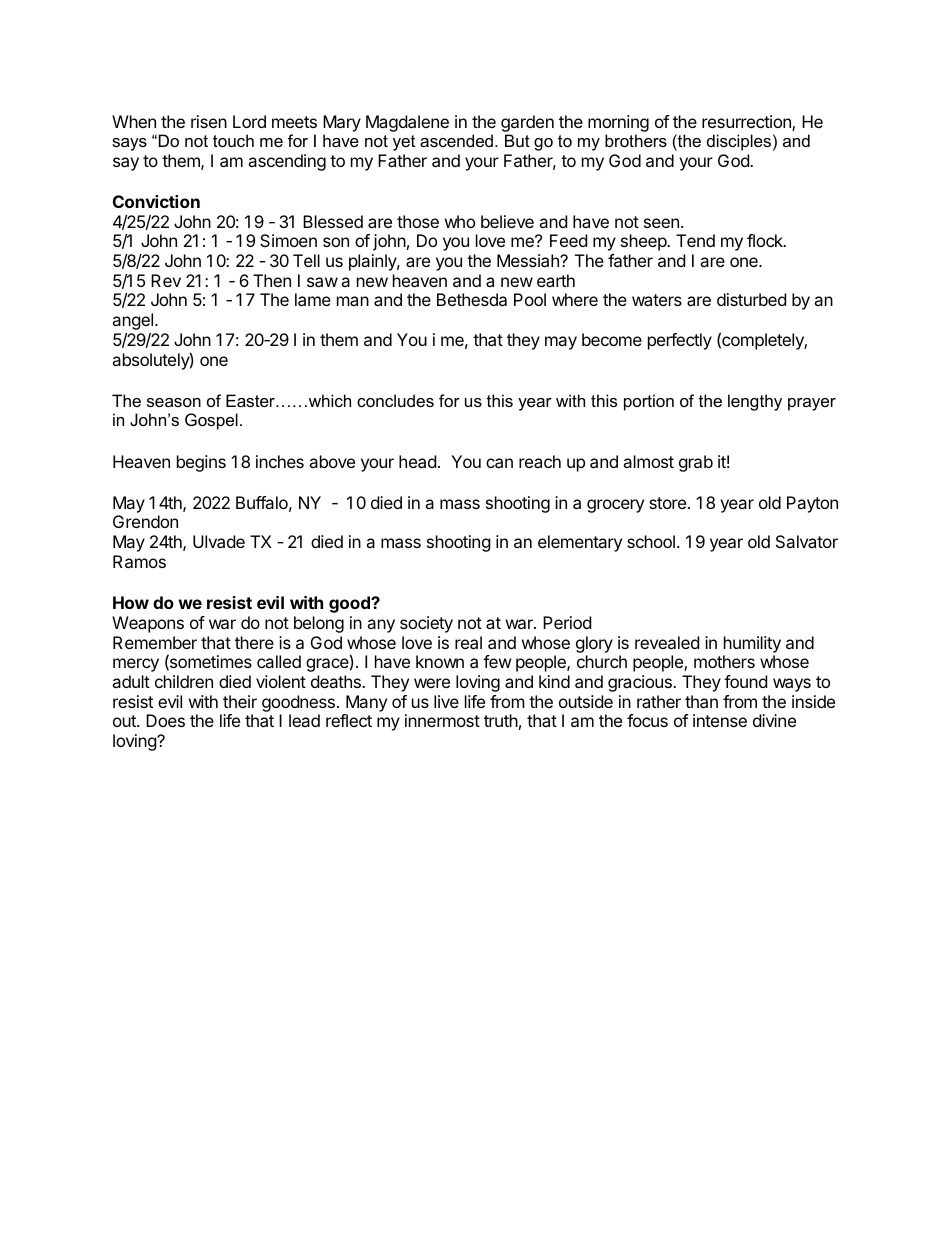 The height and width of the screenshot is (1233, 952). What do you see at coordinates (240, 701) in the screenshot?
I see `their` at bounding box center [240, 701].
